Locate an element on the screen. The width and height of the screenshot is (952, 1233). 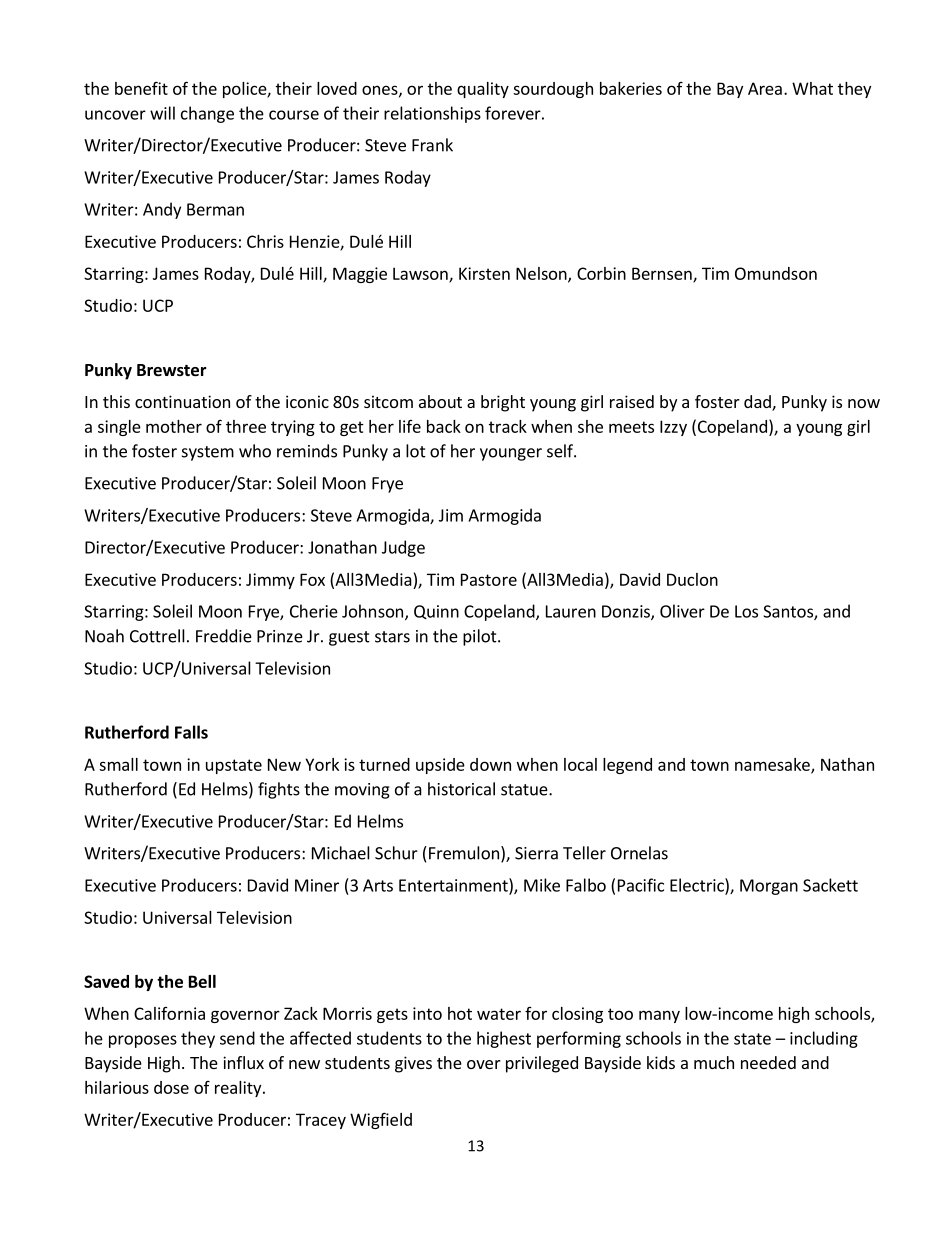
fights is located at coordinates (279, 790).
